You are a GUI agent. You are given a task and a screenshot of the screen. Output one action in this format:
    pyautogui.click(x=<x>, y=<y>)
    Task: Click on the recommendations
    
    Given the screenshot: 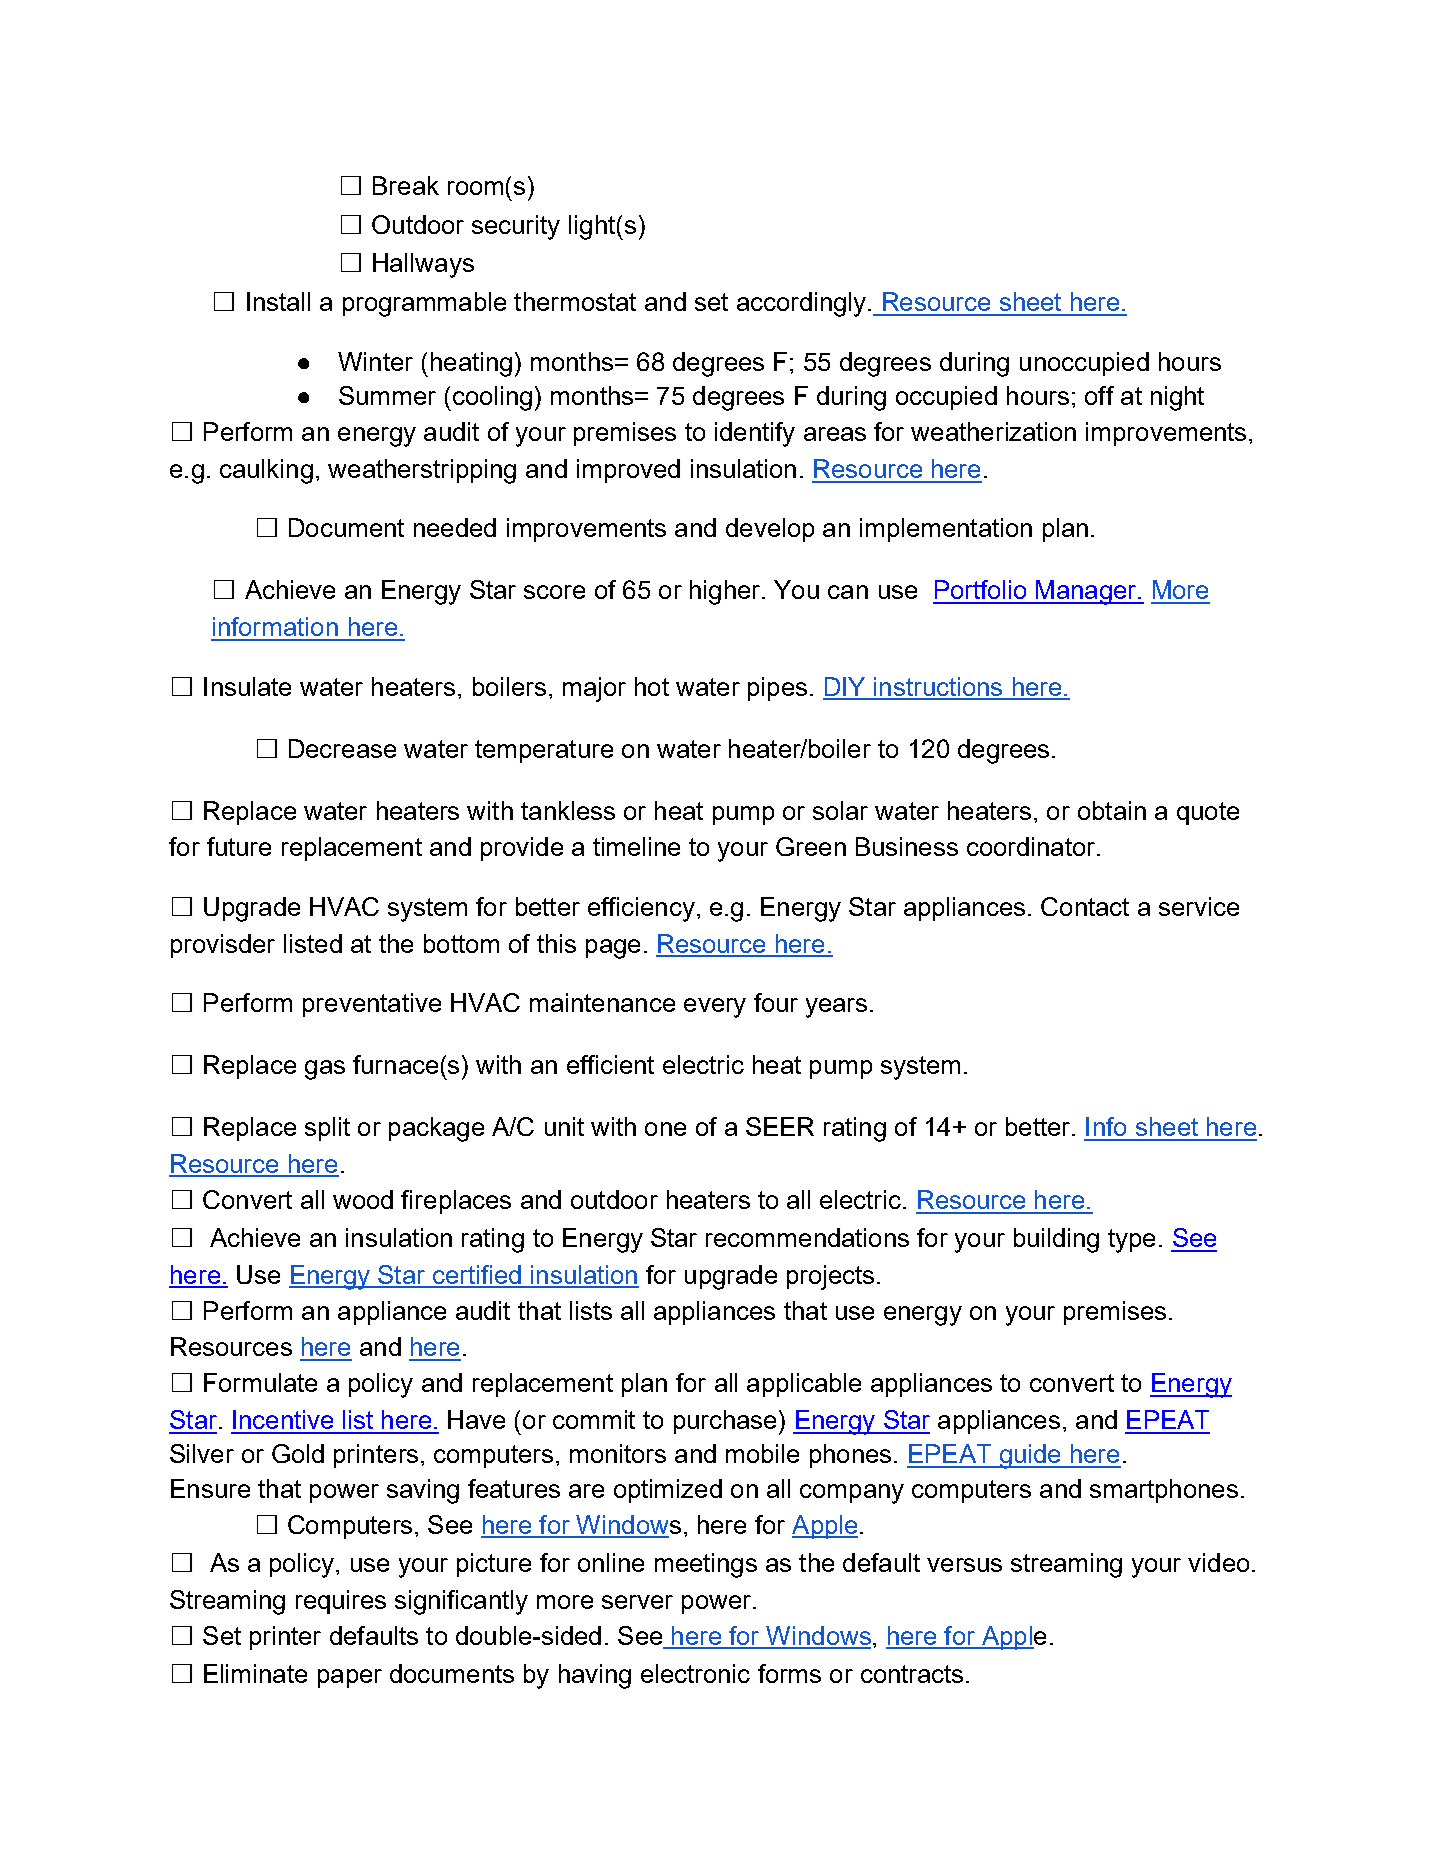 What is the action you would take?
    pyautogui.click(x=807, y=1237)
